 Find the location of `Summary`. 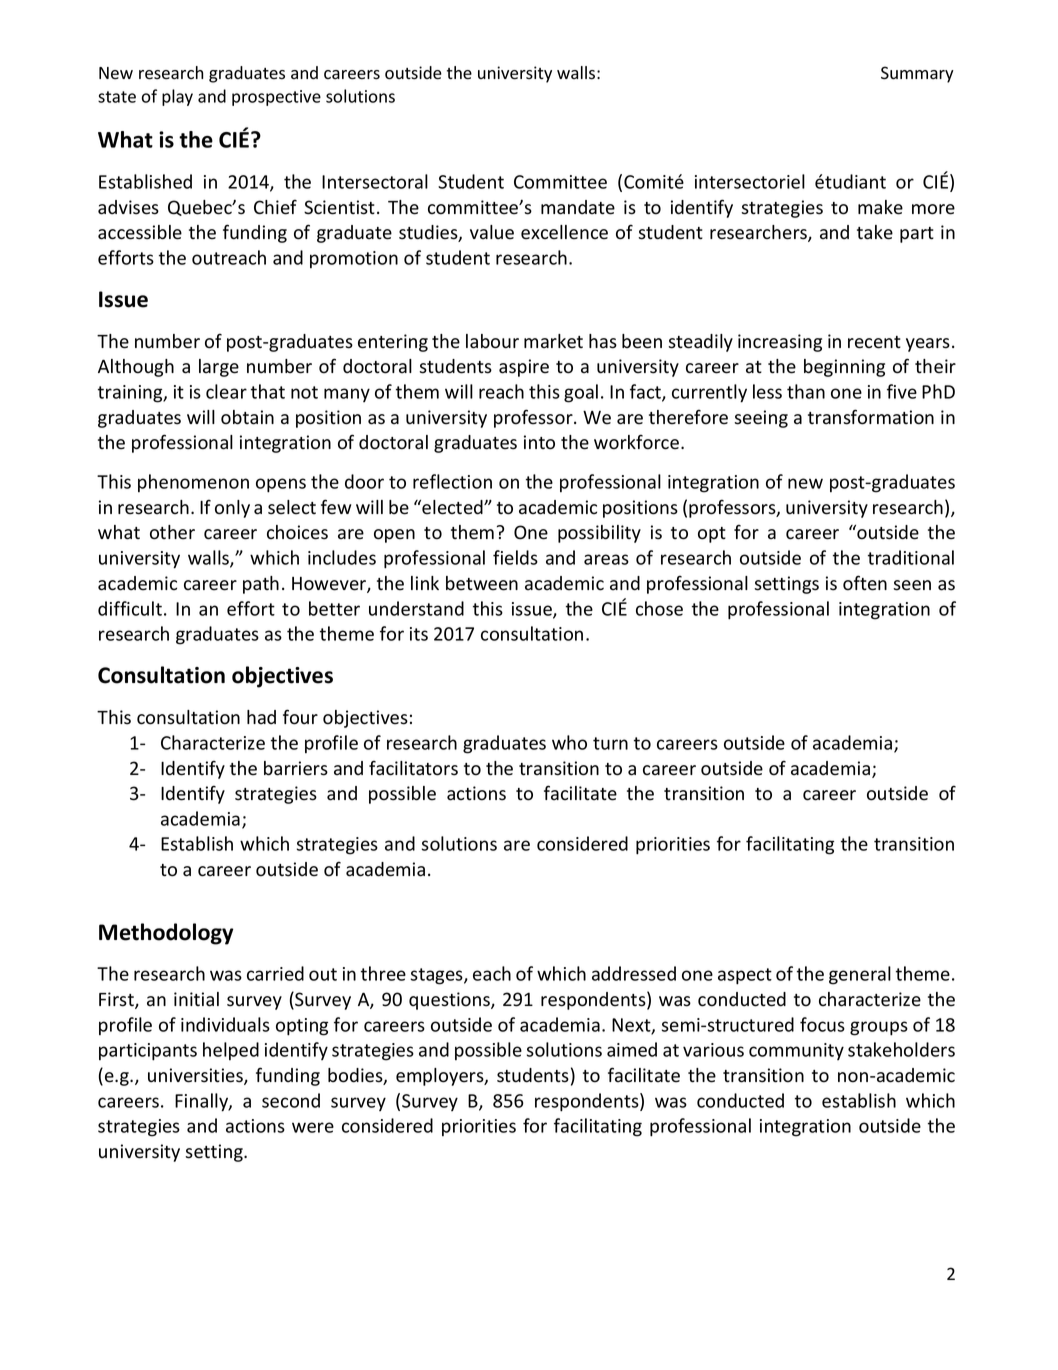

Summary is located at coordinates (917, 74).
